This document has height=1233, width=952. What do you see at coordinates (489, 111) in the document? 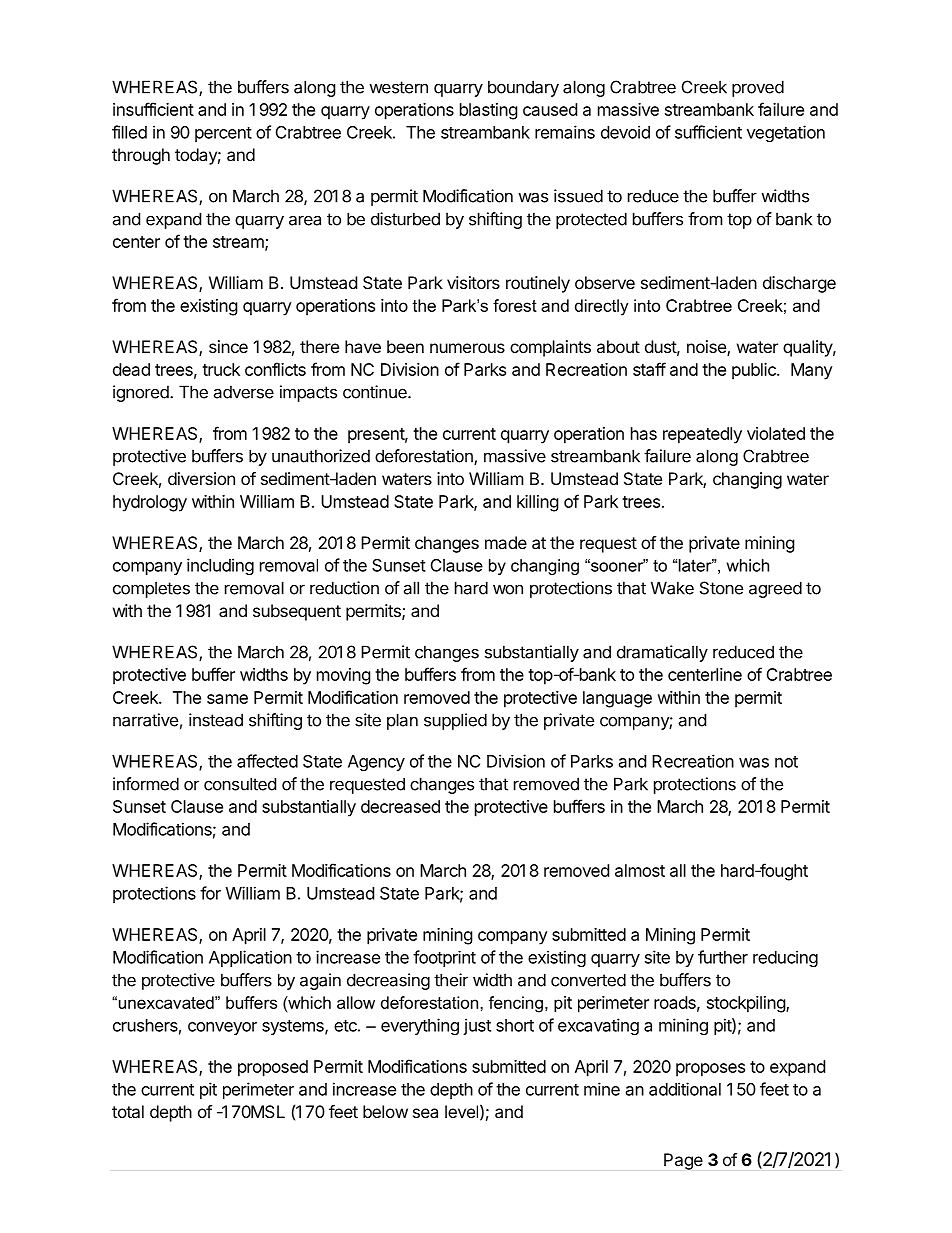
I see `blasting` at bounding box center [489, 111].
